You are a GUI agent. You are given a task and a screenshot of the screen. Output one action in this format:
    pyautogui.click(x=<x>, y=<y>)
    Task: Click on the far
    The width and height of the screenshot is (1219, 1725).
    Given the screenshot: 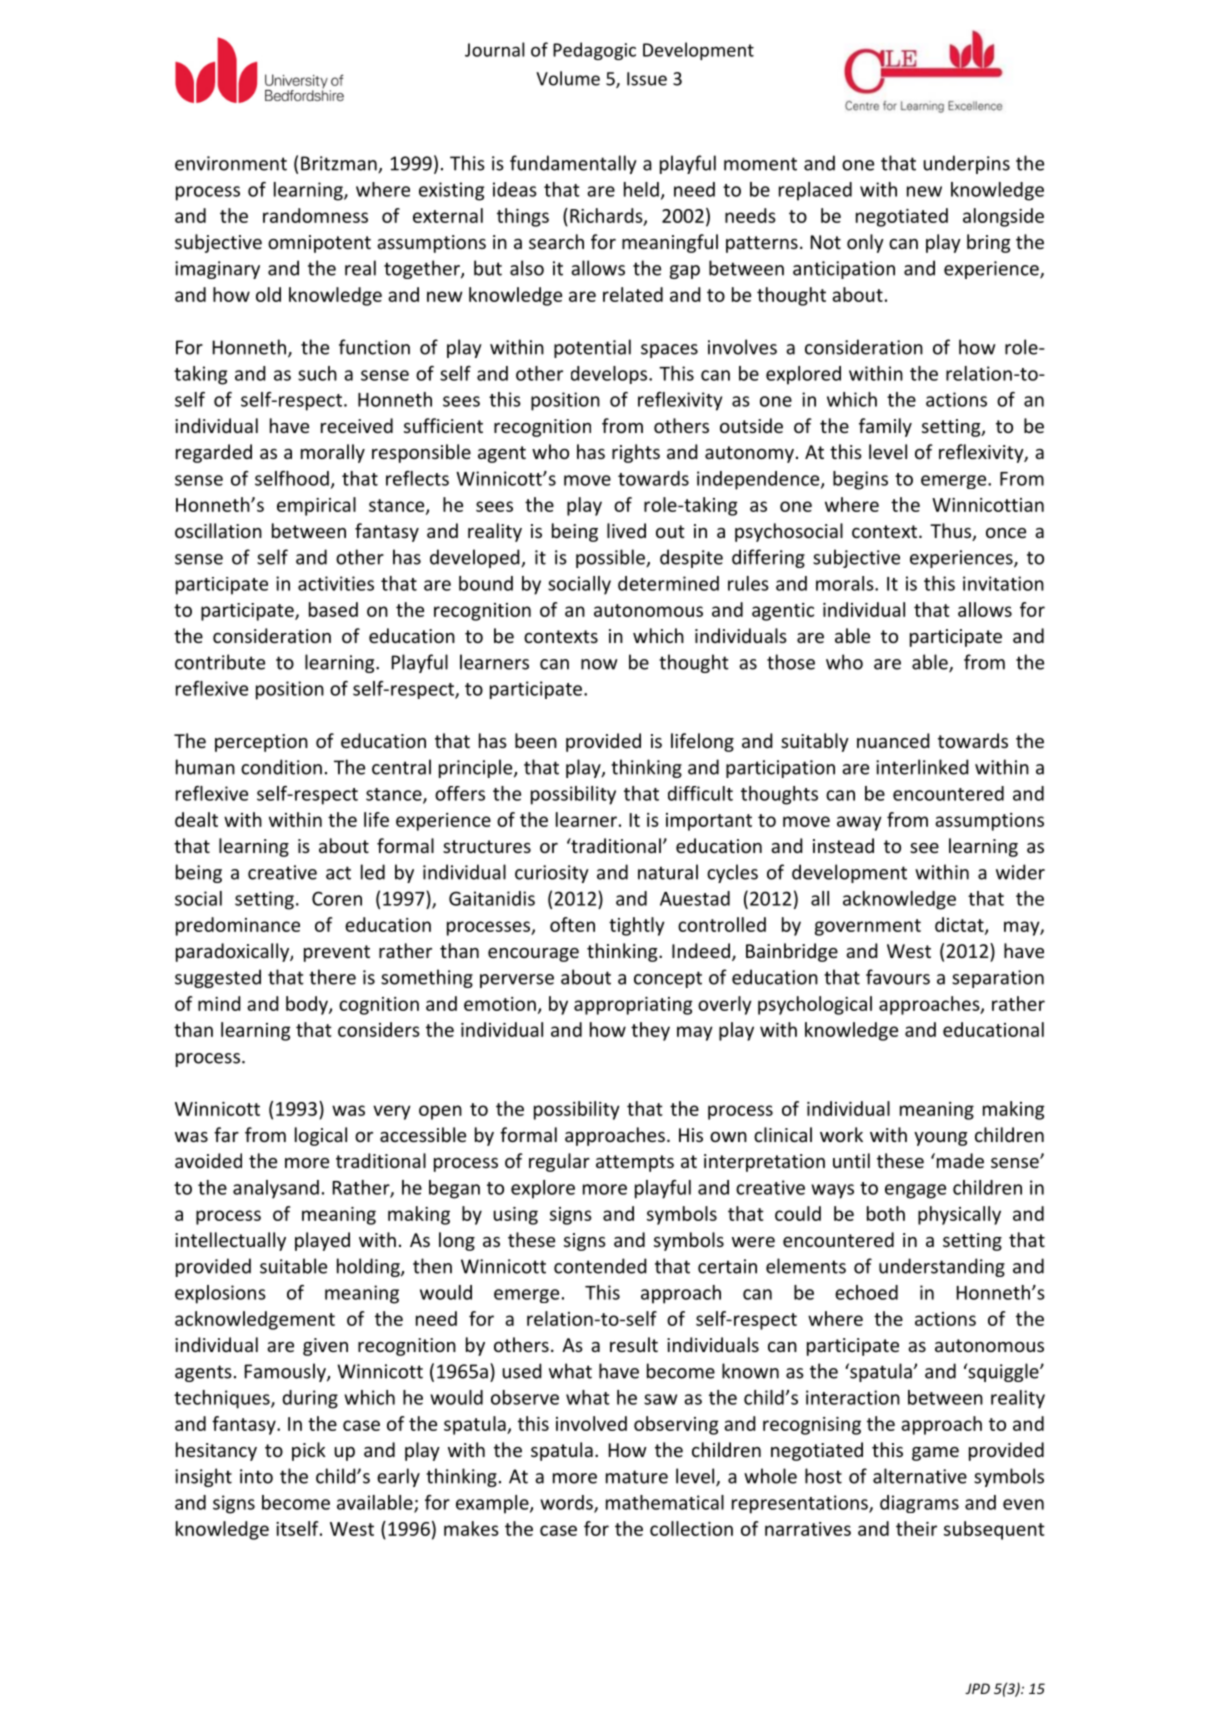 What is the action you would take?
    pyautogui.click(x=226, y=1134)
